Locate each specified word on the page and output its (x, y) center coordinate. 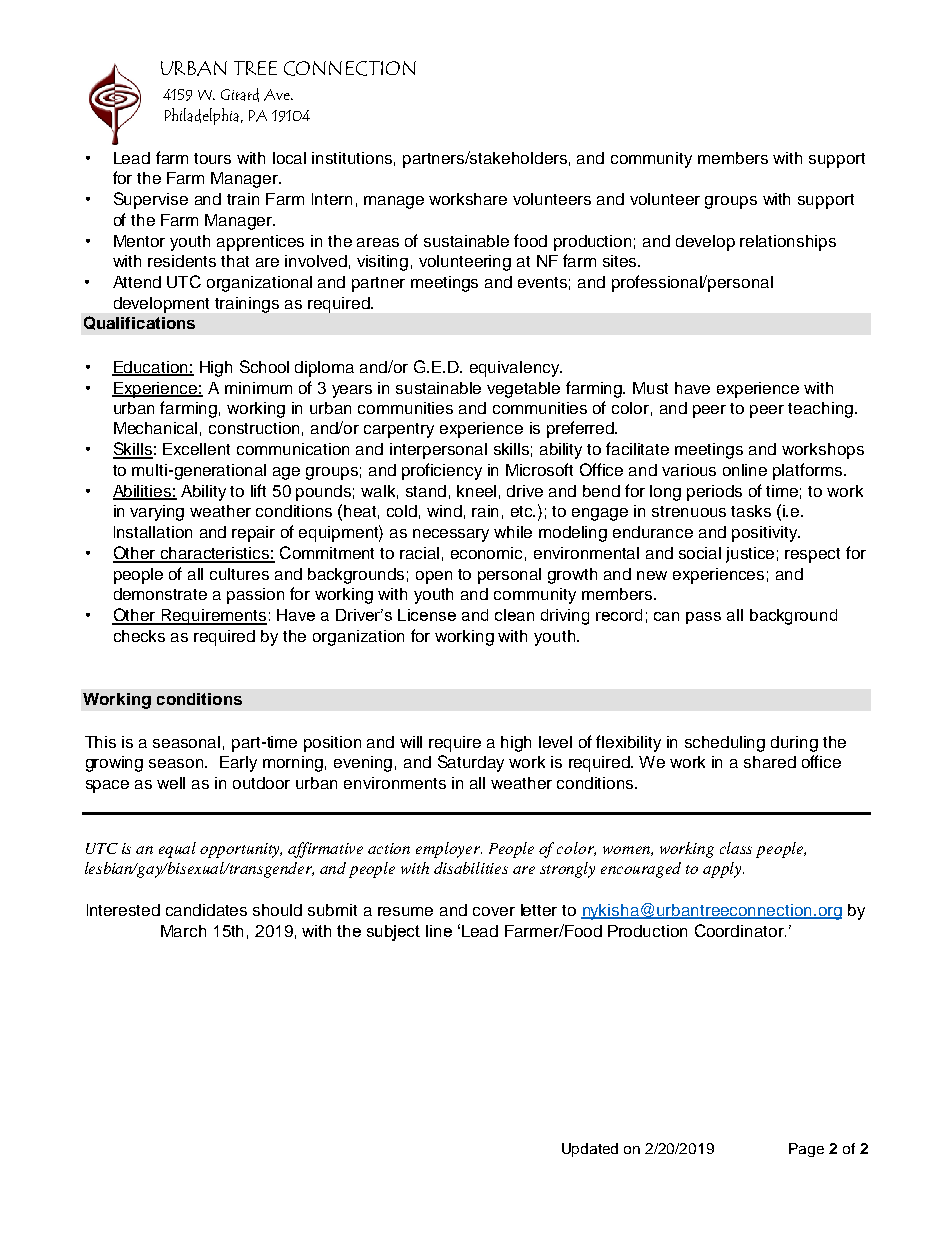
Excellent (196, 449)
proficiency (442, 471)
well (171, 783)
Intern (332, 199)
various (689, 470)
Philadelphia (203, 116)
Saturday (471, 763)
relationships (788, 243)
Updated (590, 1150)
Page (806, 1150)
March (183, 931)
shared (770, 762)
